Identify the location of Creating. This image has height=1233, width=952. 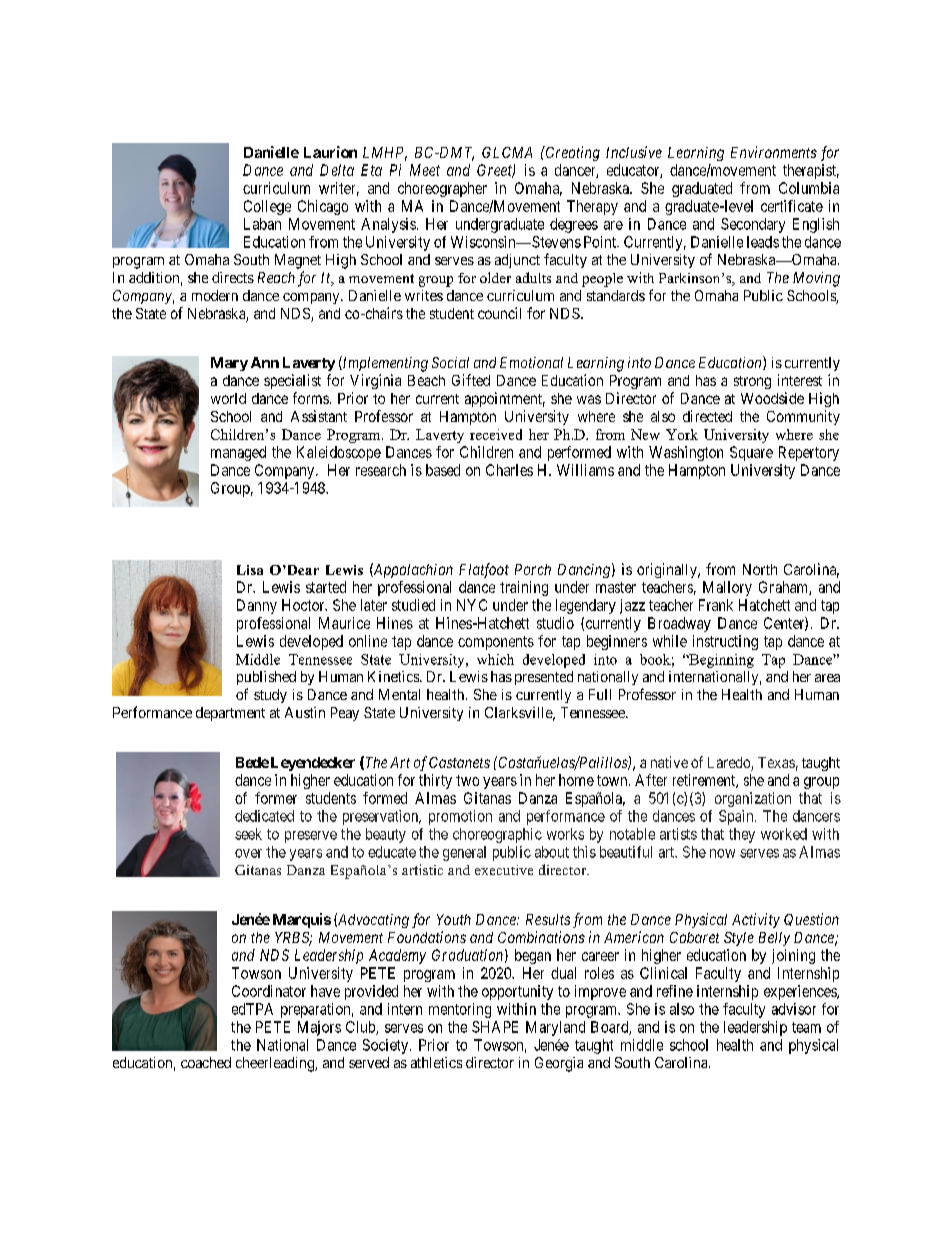
(572, 153).
